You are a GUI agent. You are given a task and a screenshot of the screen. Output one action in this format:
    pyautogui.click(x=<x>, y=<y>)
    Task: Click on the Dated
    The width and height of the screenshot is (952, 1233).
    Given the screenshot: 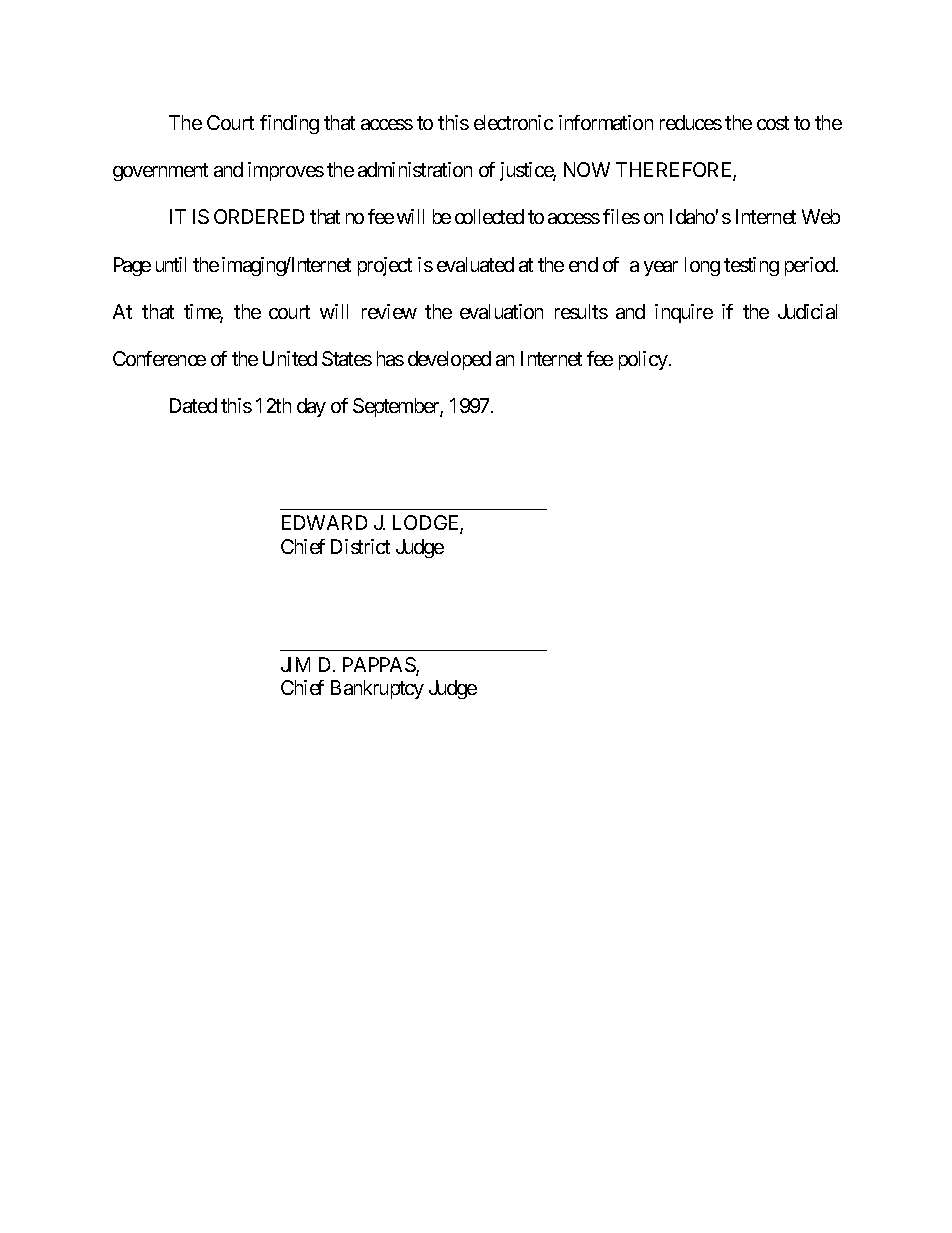 What is the action you would take?
    pyautogui.click(x=193, y=405)
